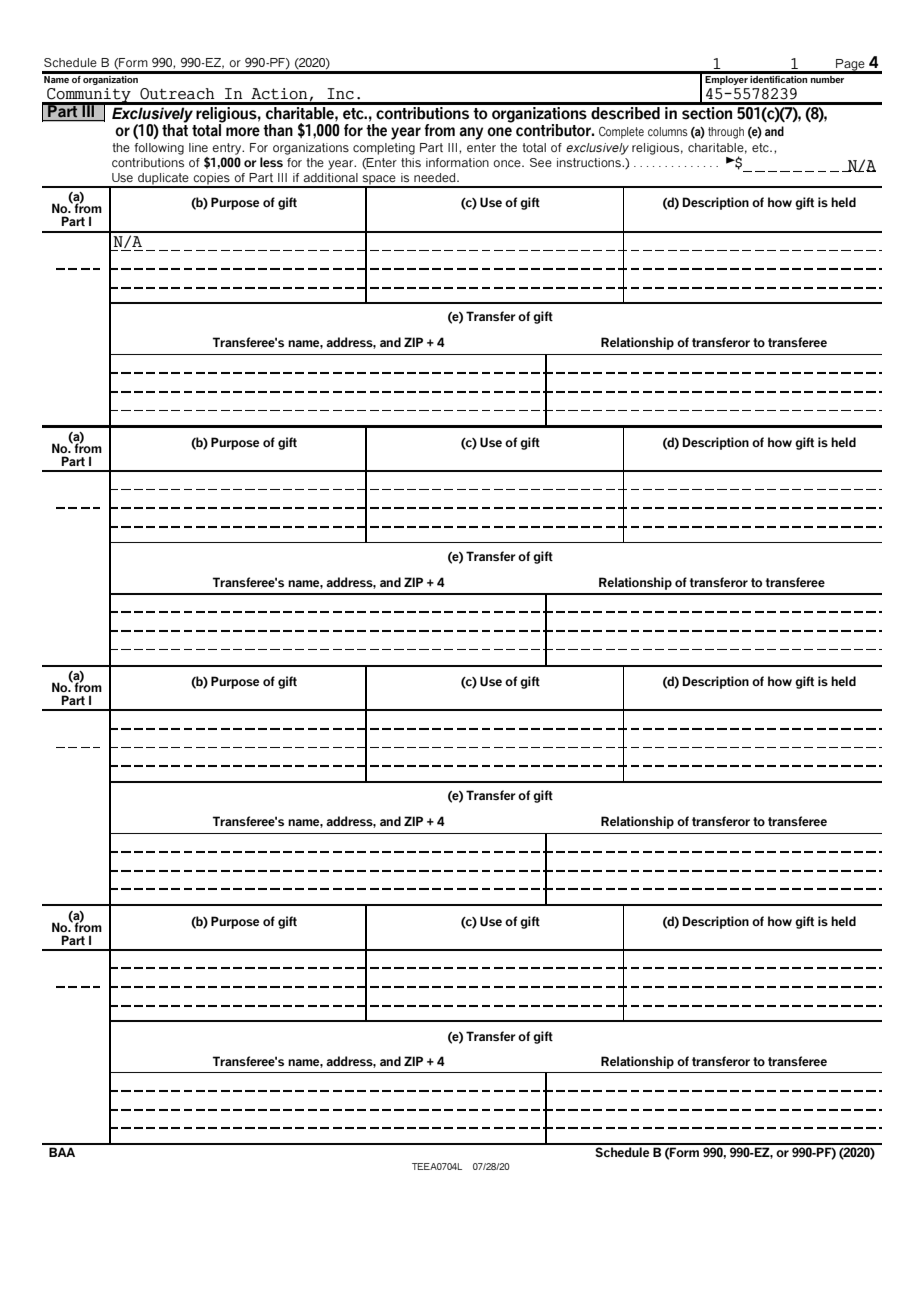  What do you see at coordinates (668, 131) in the screenshot?
I see `columns` at bounding box center [668, 131].
